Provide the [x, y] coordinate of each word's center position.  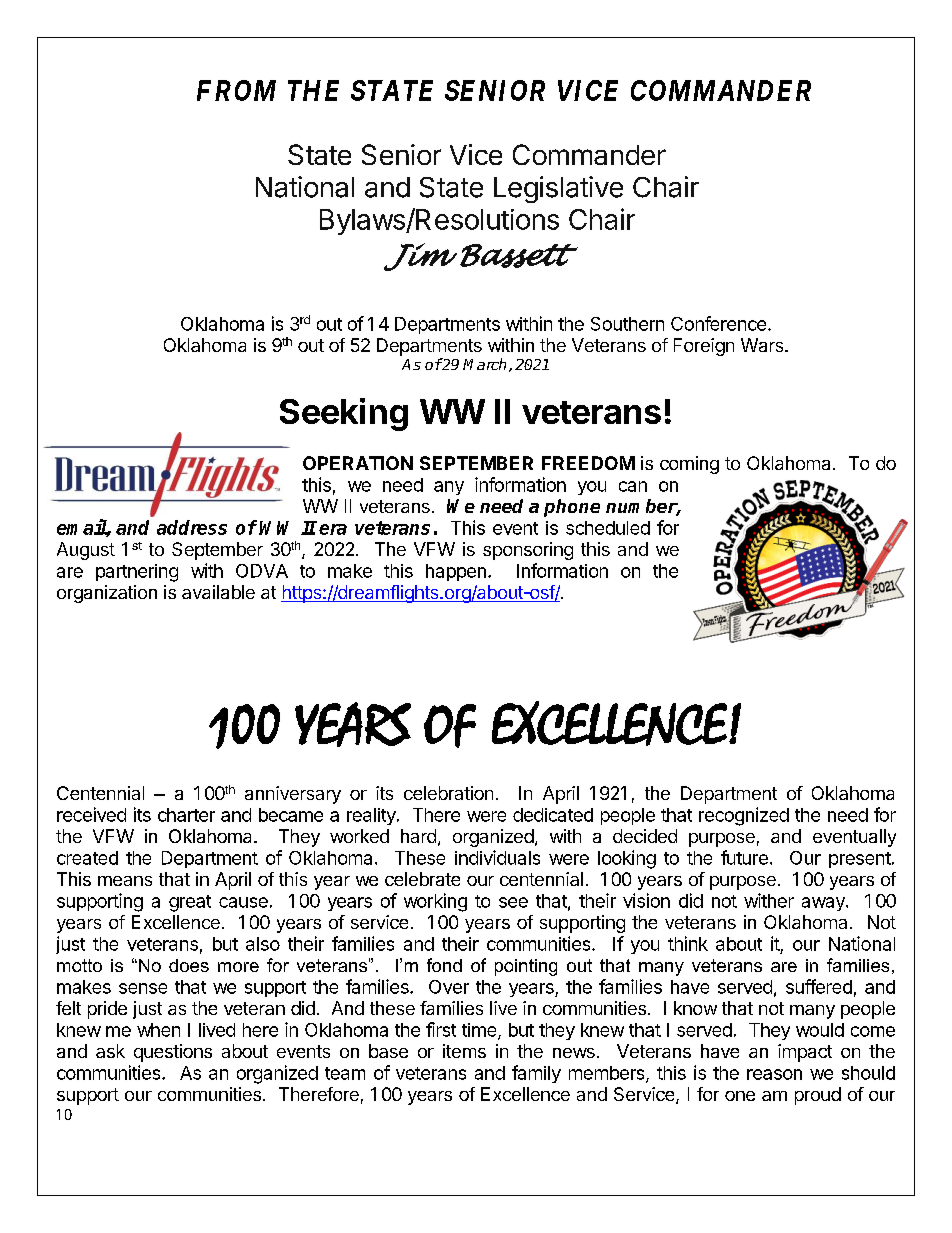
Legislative [558, 189]
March [484, 364]
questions [173, 1053]
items [464, 1051]
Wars [763, 345]
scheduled [608, 528]
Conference [718, 323]
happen [456, 572]
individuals [497, 857]
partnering [137, 573]
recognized [744, 816]
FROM [236, 90]
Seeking [344, 414]
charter [186, 815]
